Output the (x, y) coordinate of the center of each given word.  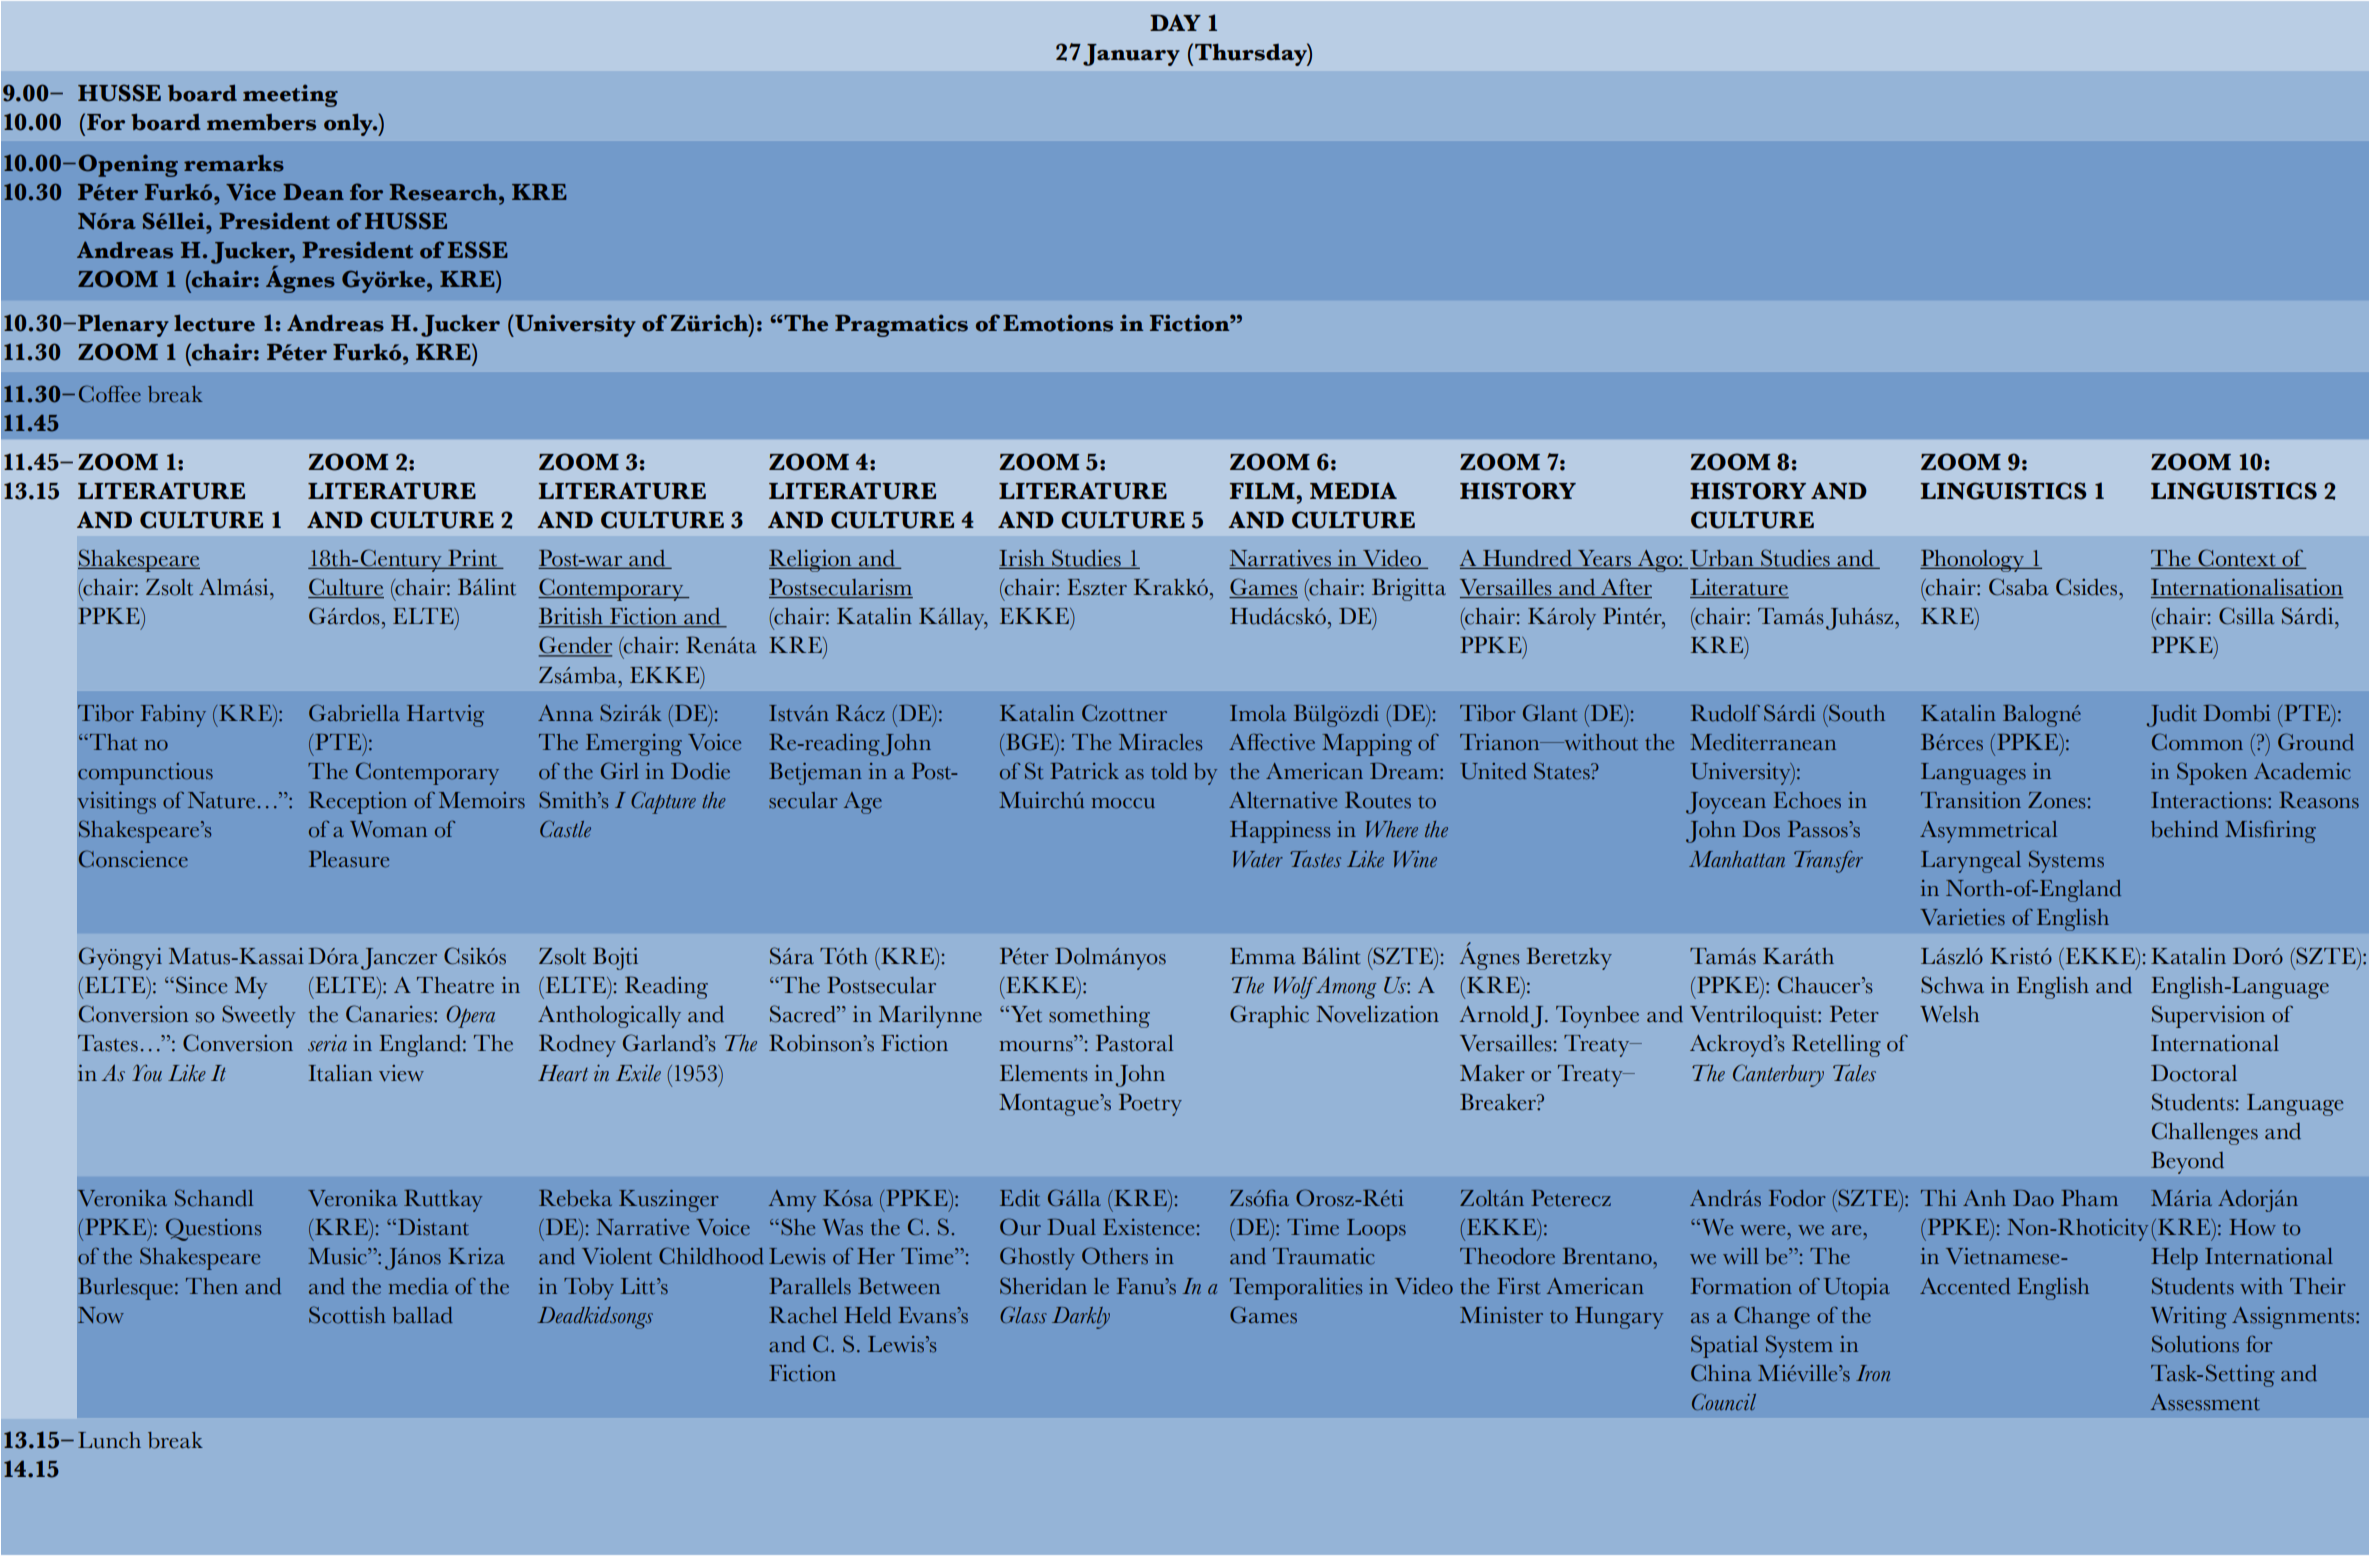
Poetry (1150, 1104)
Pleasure (349, 859)
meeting (290, 95)
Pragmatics (901, 325)
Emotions (1058, 323)
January (1131, 55)
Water (1258, 859)
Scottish (347, 1315)
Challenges (2205, 1133)
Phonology (1973, 560)
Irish (1023, 559)
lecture (214, 323)
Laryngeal (1971, 862)
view (401, 1073)
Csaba (2018, 587)
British (571, 617)
